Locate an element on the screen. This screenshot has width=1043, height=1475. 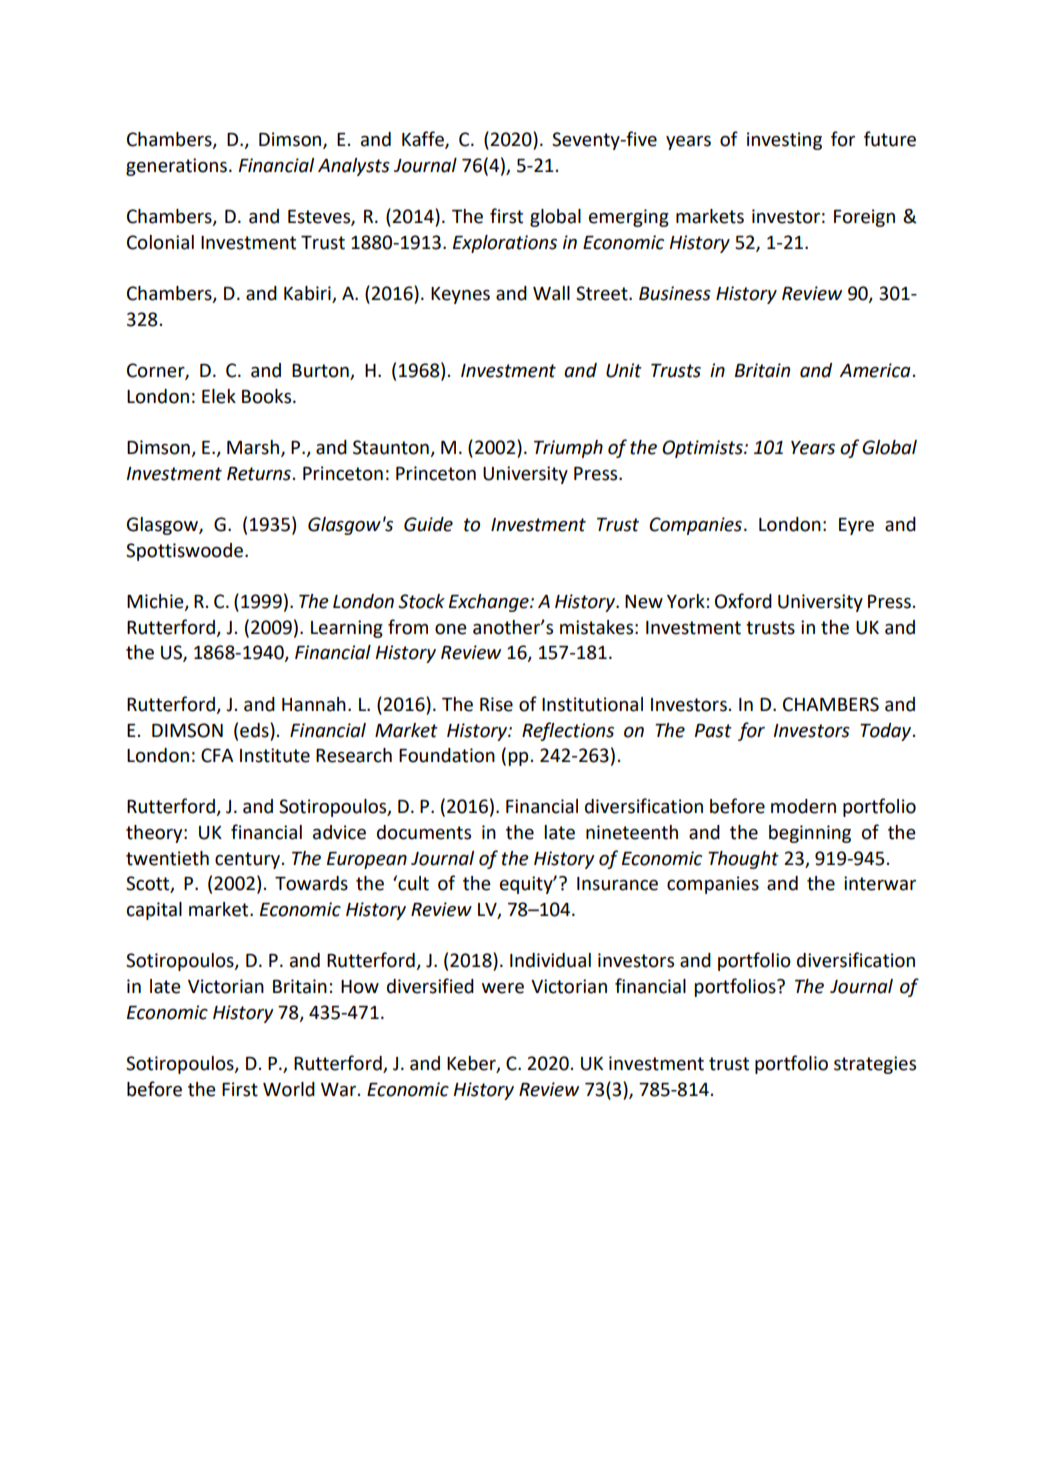
World is located at coordinates (289, 1089).
